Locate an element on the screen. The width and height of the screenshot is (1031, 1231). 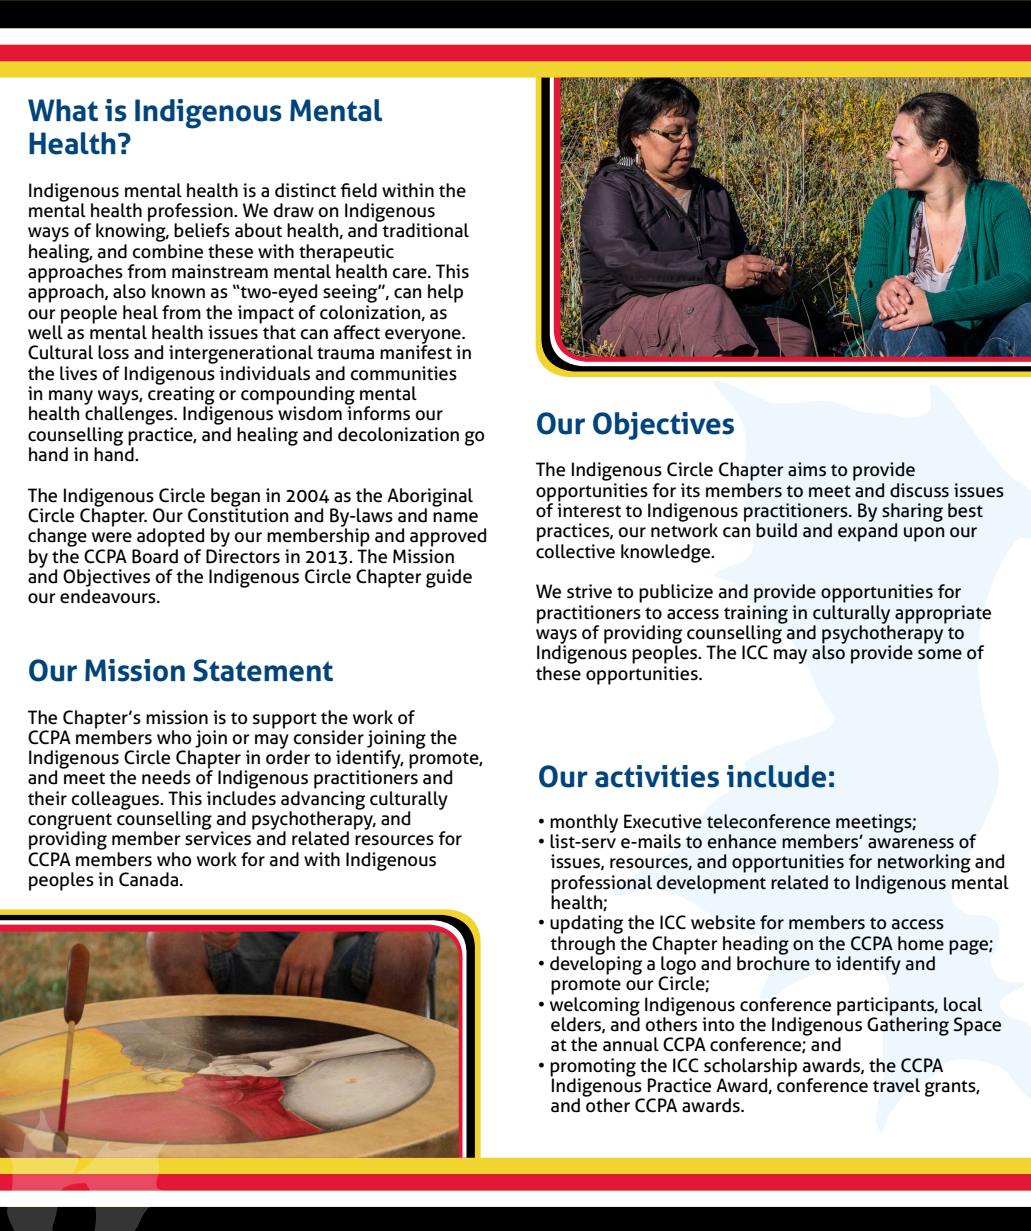
needs is located at coordinates (166, 777).
